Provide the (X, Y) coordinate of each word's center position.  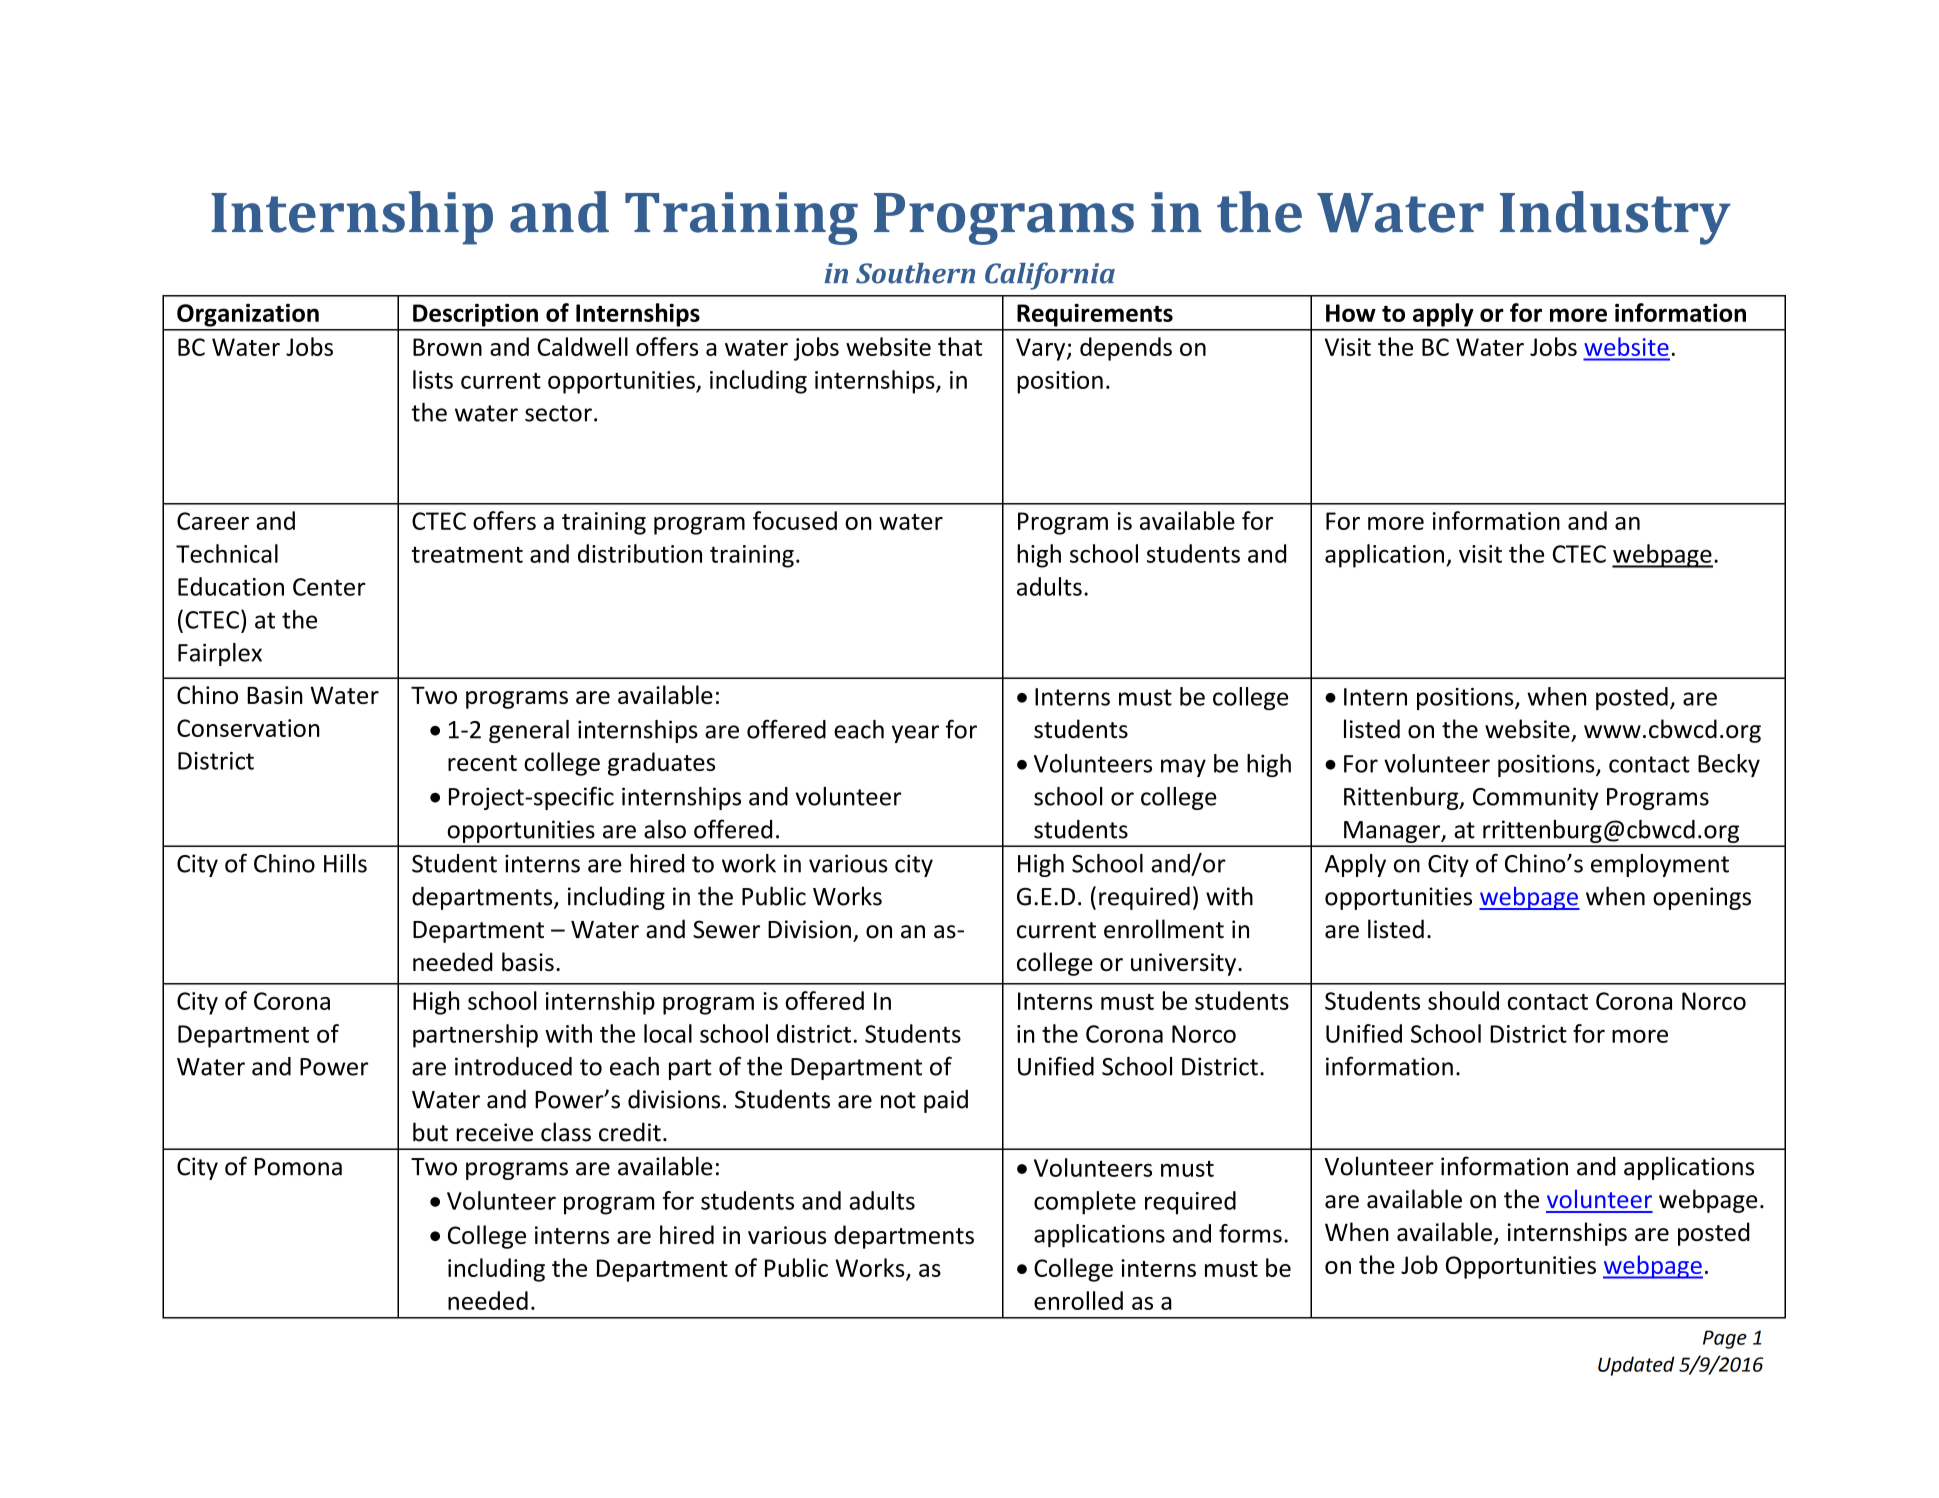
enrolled (1078, 1300)
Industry (1615, 218)
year (915, 734)
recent (482, 763)
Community (1536, 798)
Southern (915, 273)
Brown (447, 347)
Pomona (298, 1167)
